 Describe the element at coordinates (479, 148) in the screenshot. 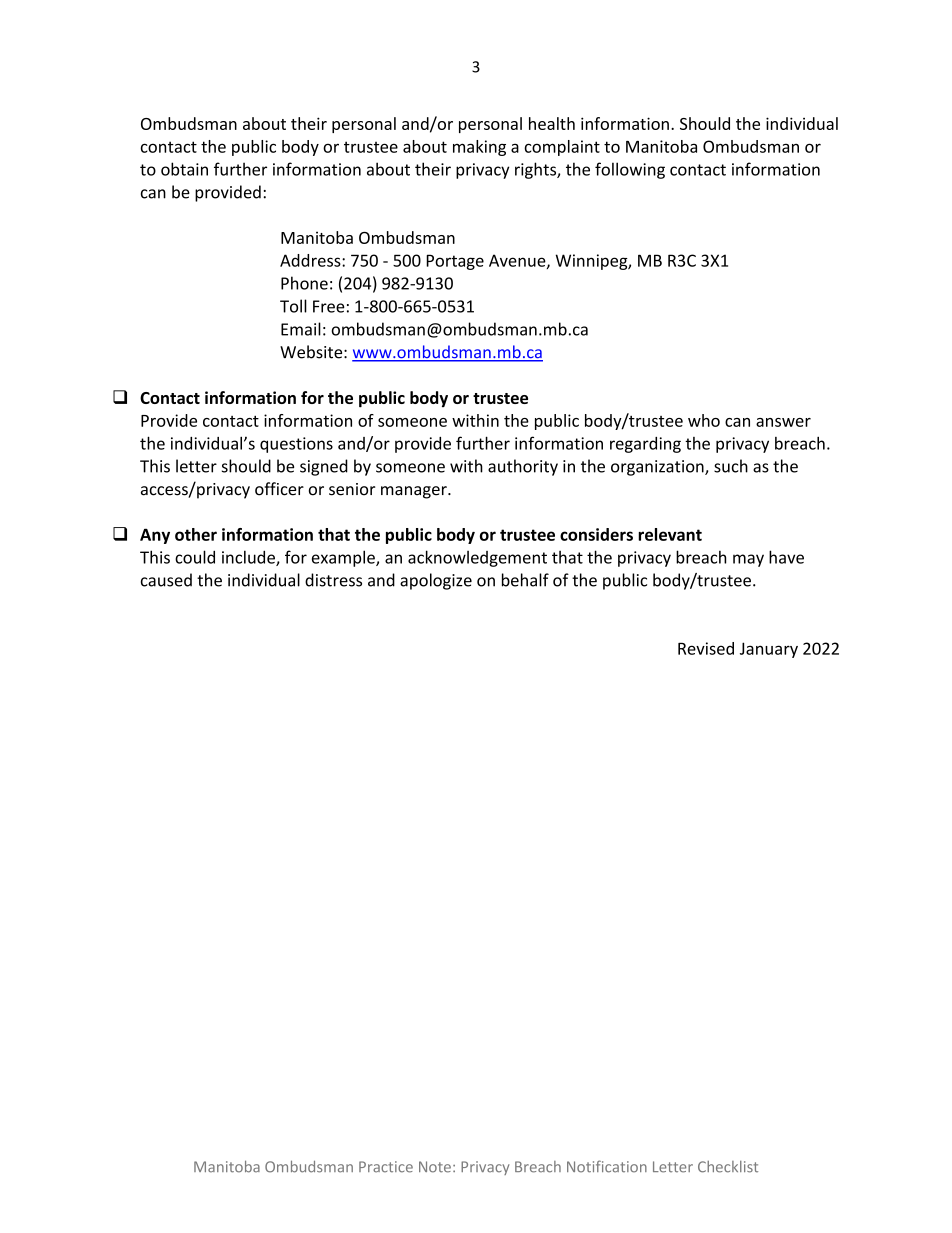

I see `making` at that location.
